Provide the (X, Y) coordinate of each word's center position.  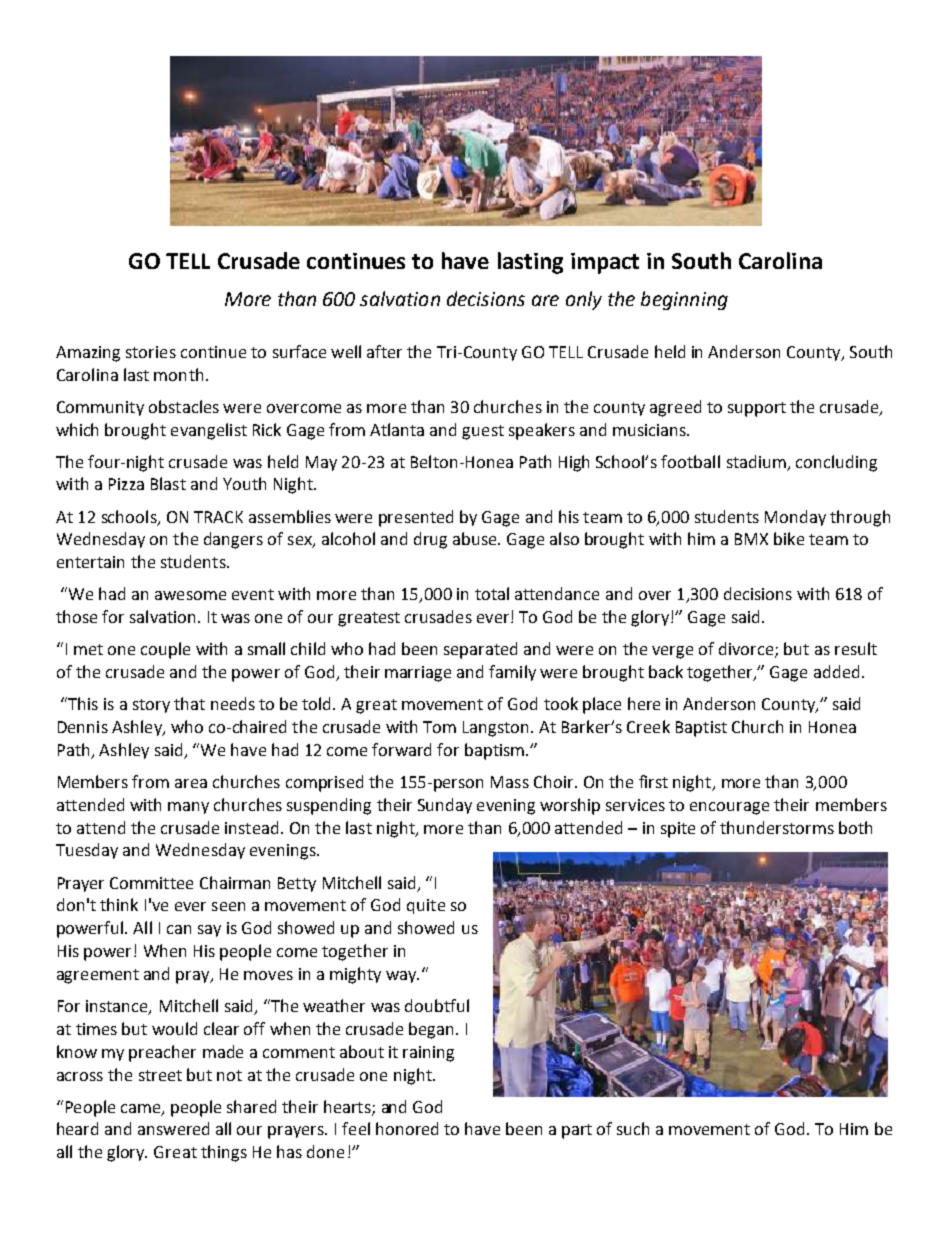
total (492, 593)
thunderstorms (777, 827)
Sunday (445, 806)
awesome (190, 595)
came (142, 1109)
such (633, 1128)
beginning (684, 300)
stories (151, 352)
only (584, 300)
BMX (751, 539)
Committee (151, 883)
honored (407, 1128)
